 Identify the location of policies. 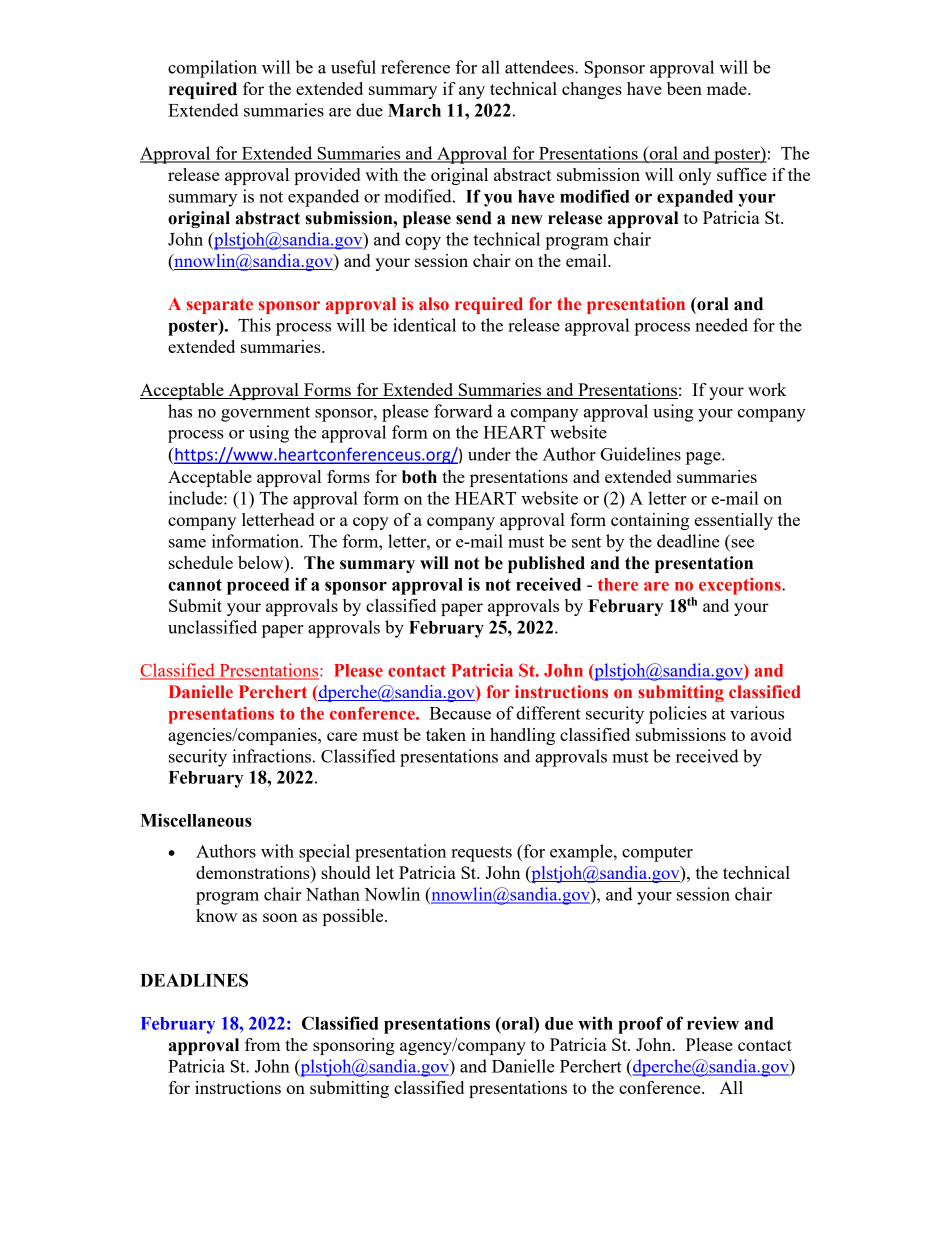
(678, 715).
